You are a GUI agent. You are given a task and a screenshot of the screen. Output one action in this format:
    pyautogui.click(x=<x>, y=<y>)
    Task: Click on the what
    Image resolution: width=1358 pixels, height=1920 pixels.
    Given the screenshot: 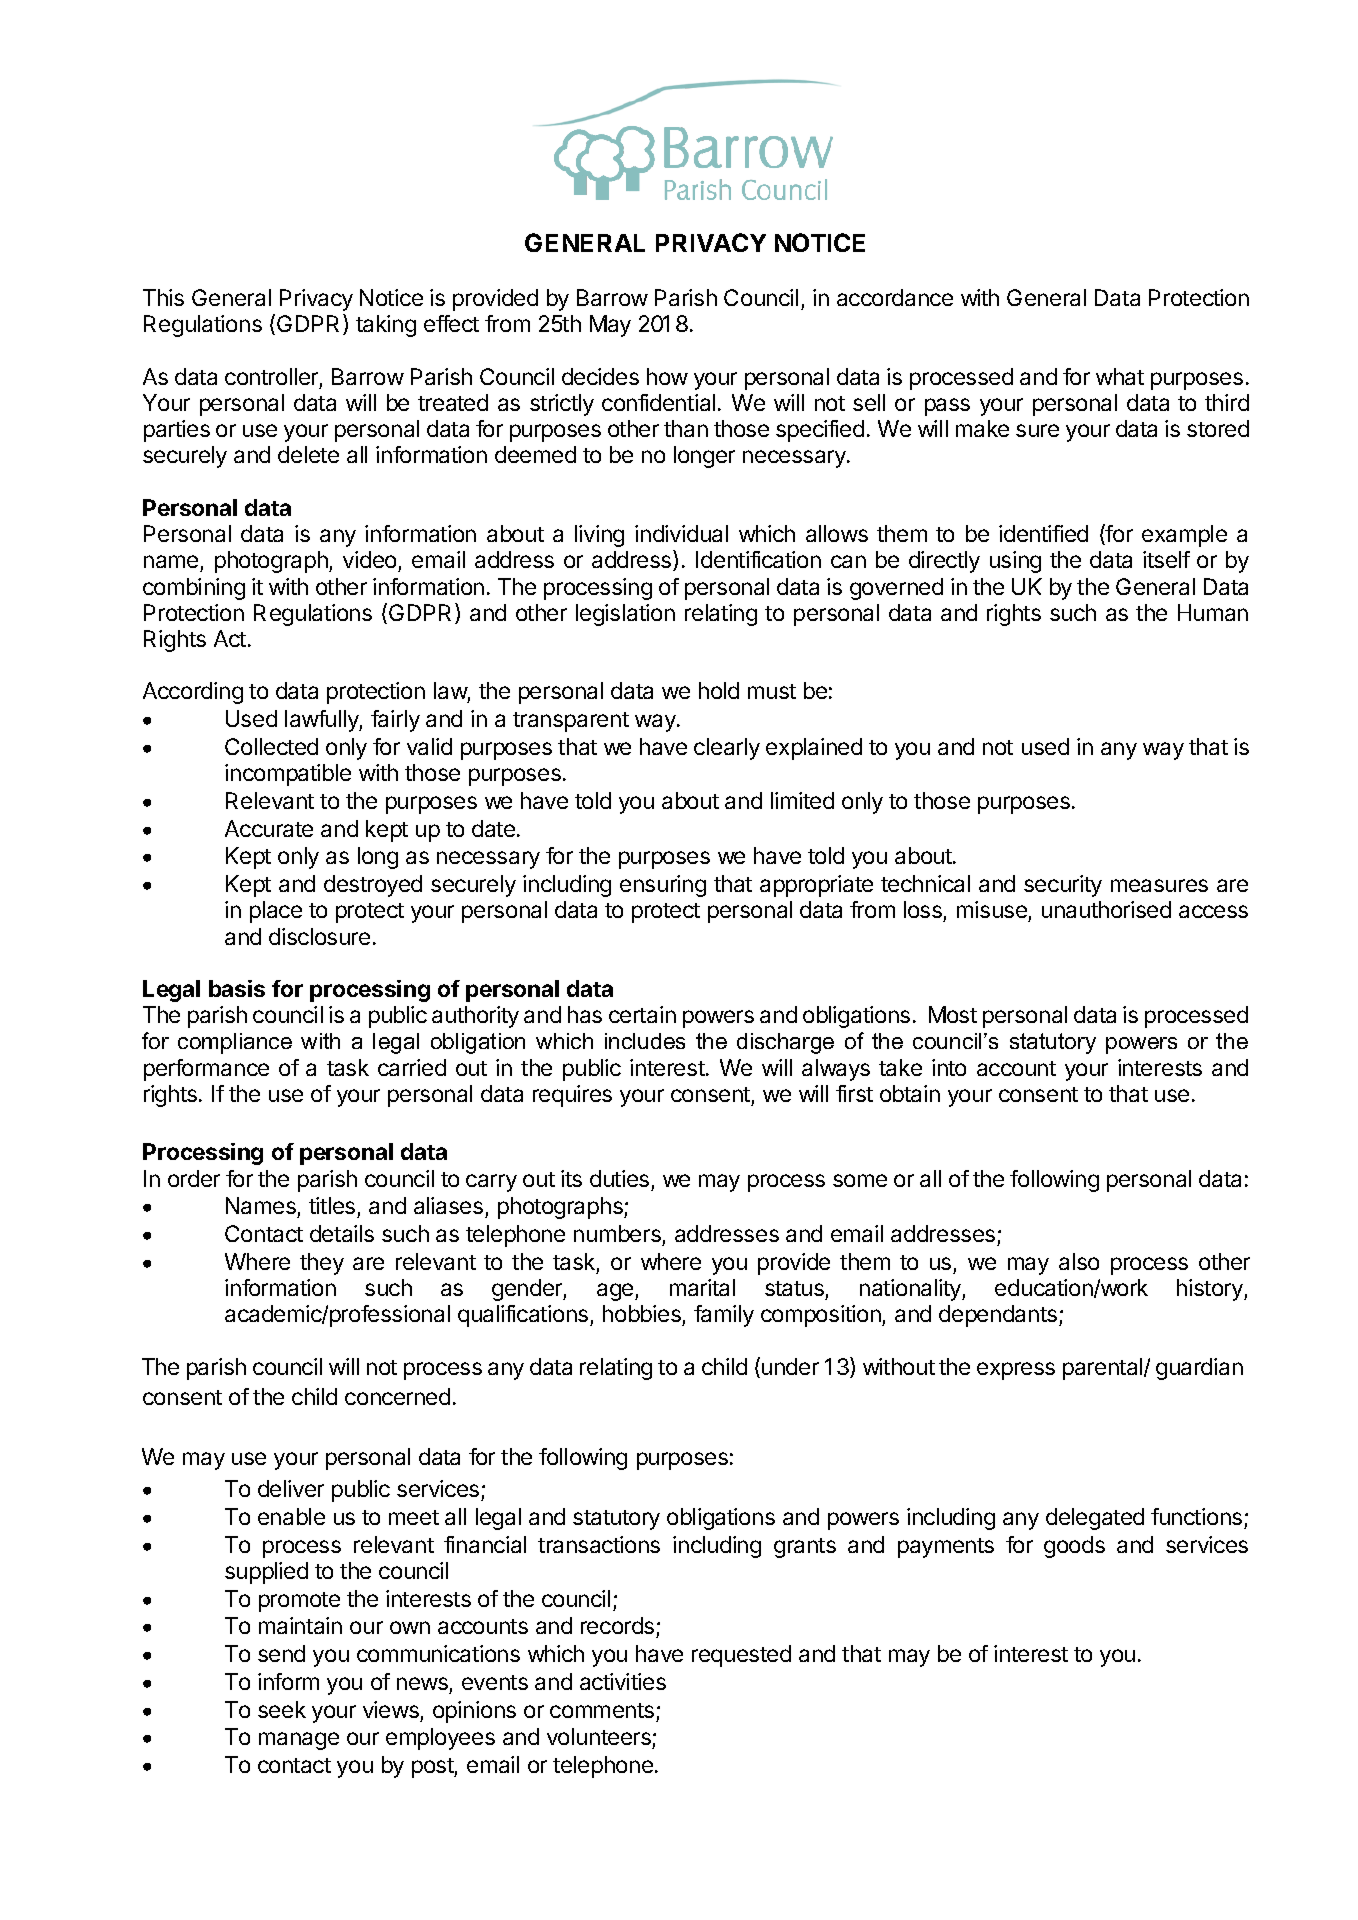 What is the action you would take?
    pyautogui.click(x=1120, y=376)
